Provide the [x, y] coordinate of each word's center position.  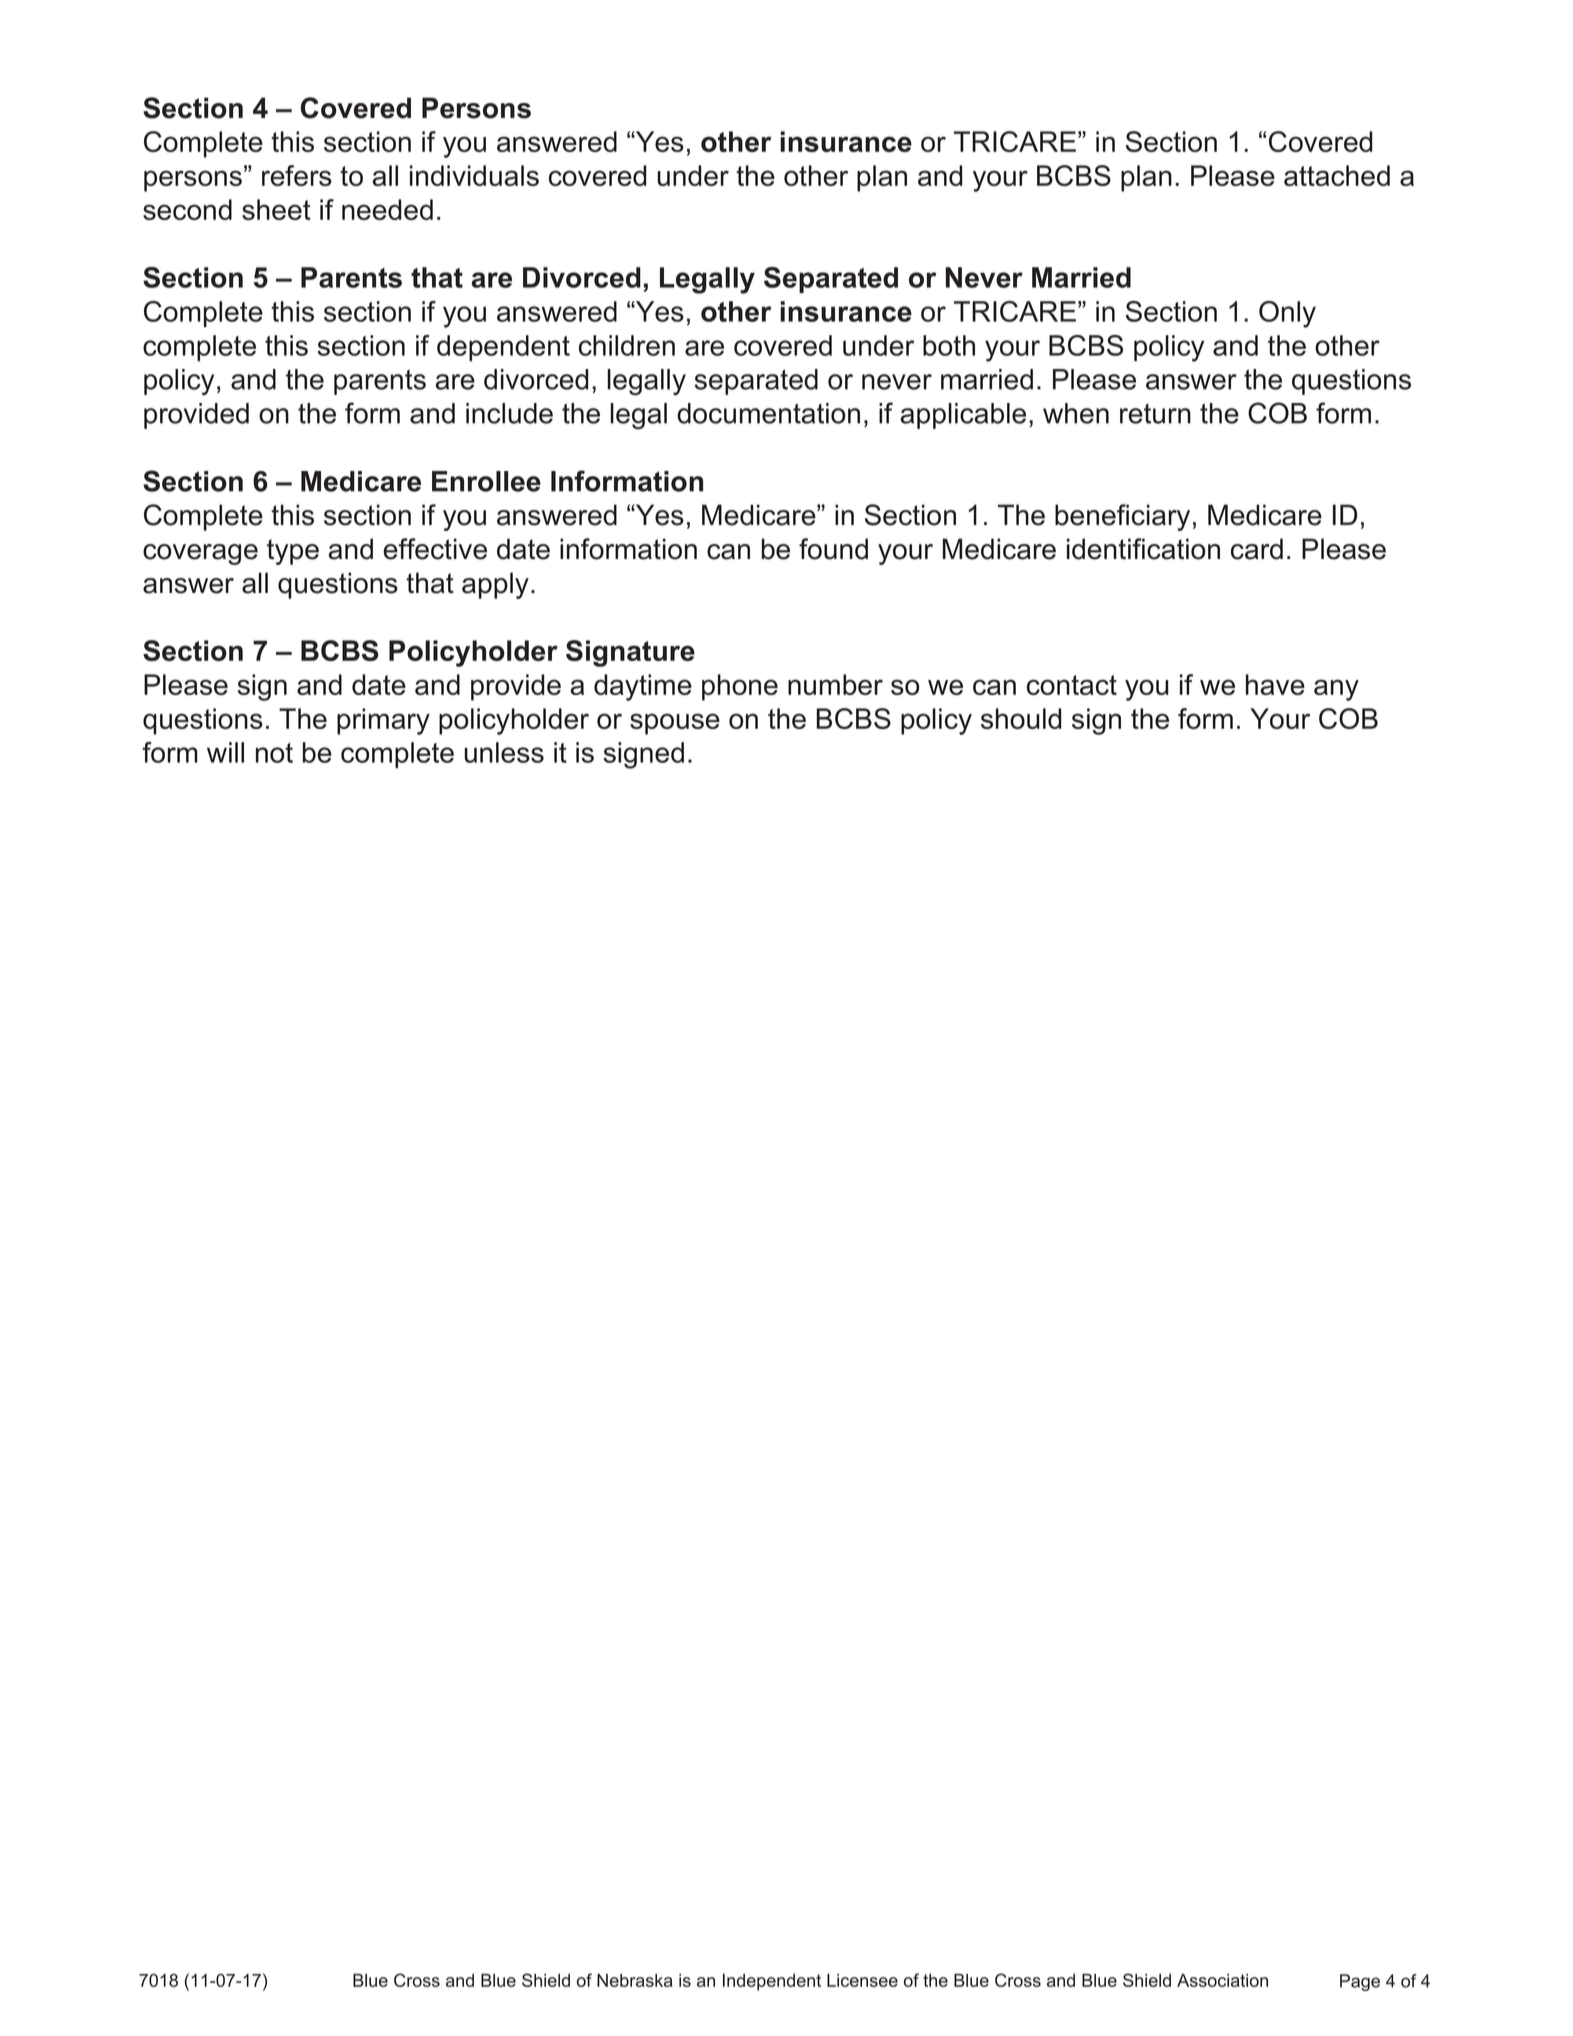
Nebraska [635, 1980]
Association [1222, 1980]
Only [1287, 314]
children [627, 345]
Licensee [862, 1980]
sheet [276, 209]
